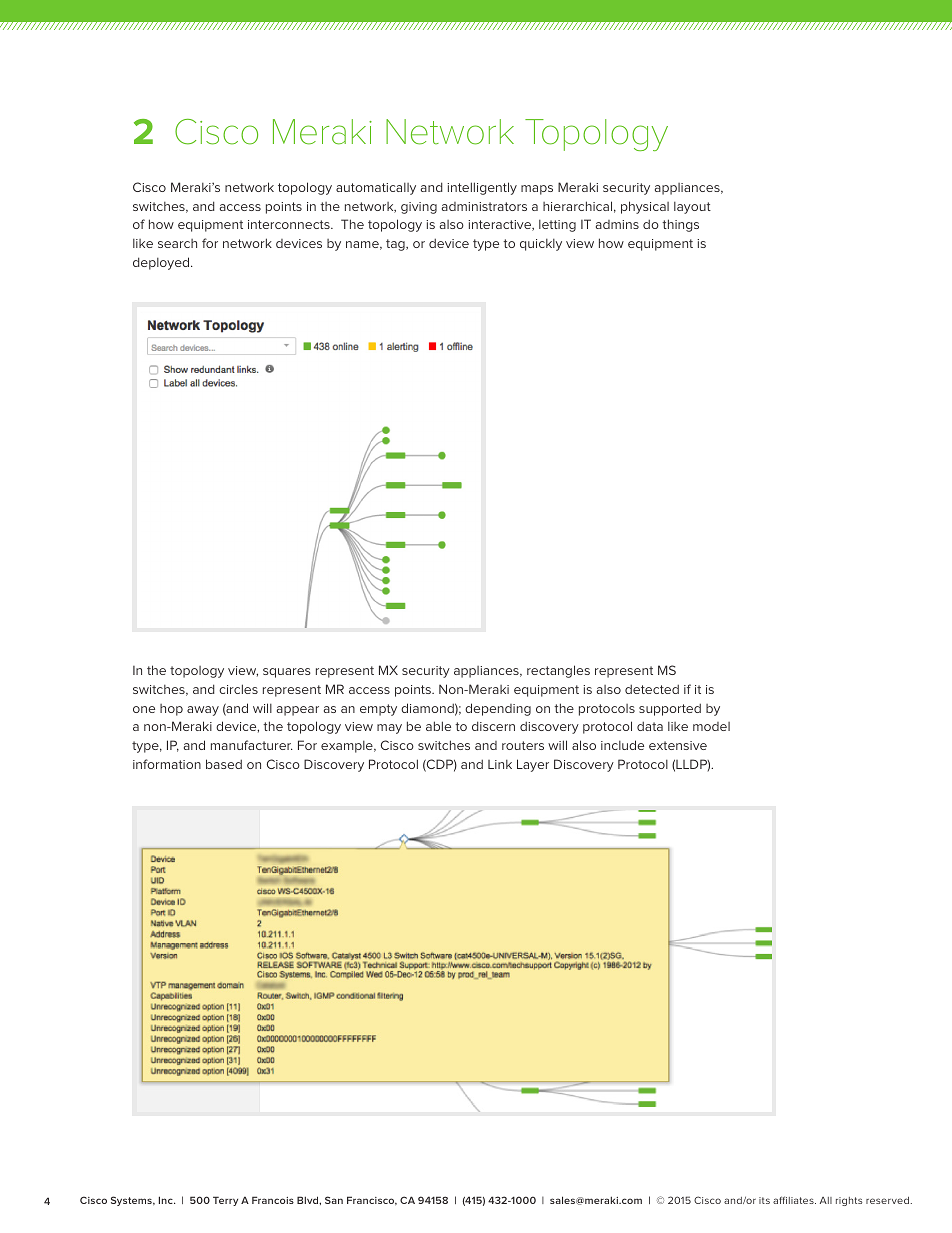  I want to click on things, so click(680, 225).
